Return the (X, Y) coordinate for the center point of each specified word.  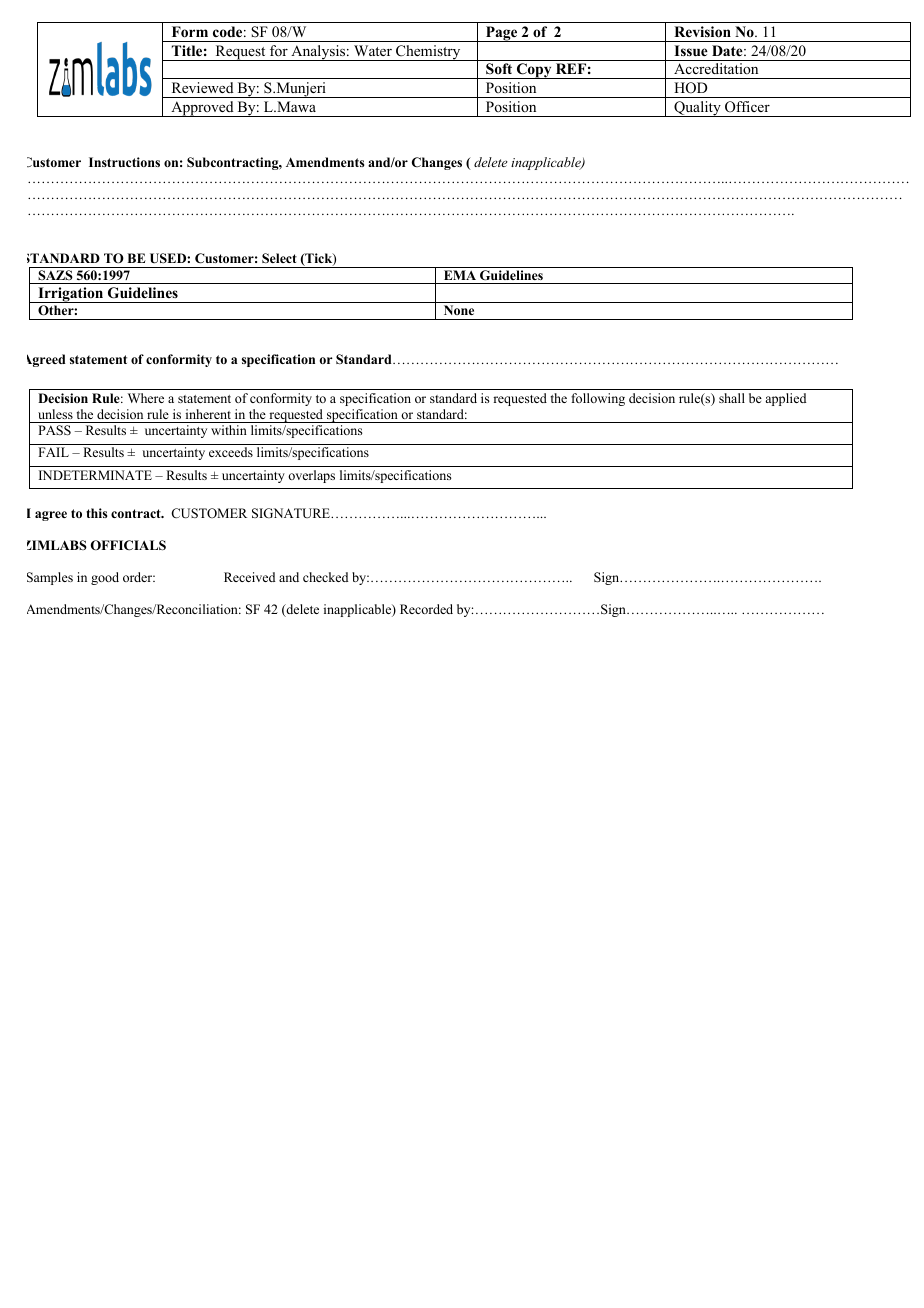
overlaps (311, 476)
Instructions (124, 162)
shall (732, 398)
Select (279, 258)
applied (786, 399)
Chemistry (428, 53)
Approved (202, 109)
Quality (697, 109)
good (105, 578)
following (598, 399)
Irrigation (71, 295)
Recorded (426, 609)
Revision (702, 32)
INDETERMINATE (95, 475)
